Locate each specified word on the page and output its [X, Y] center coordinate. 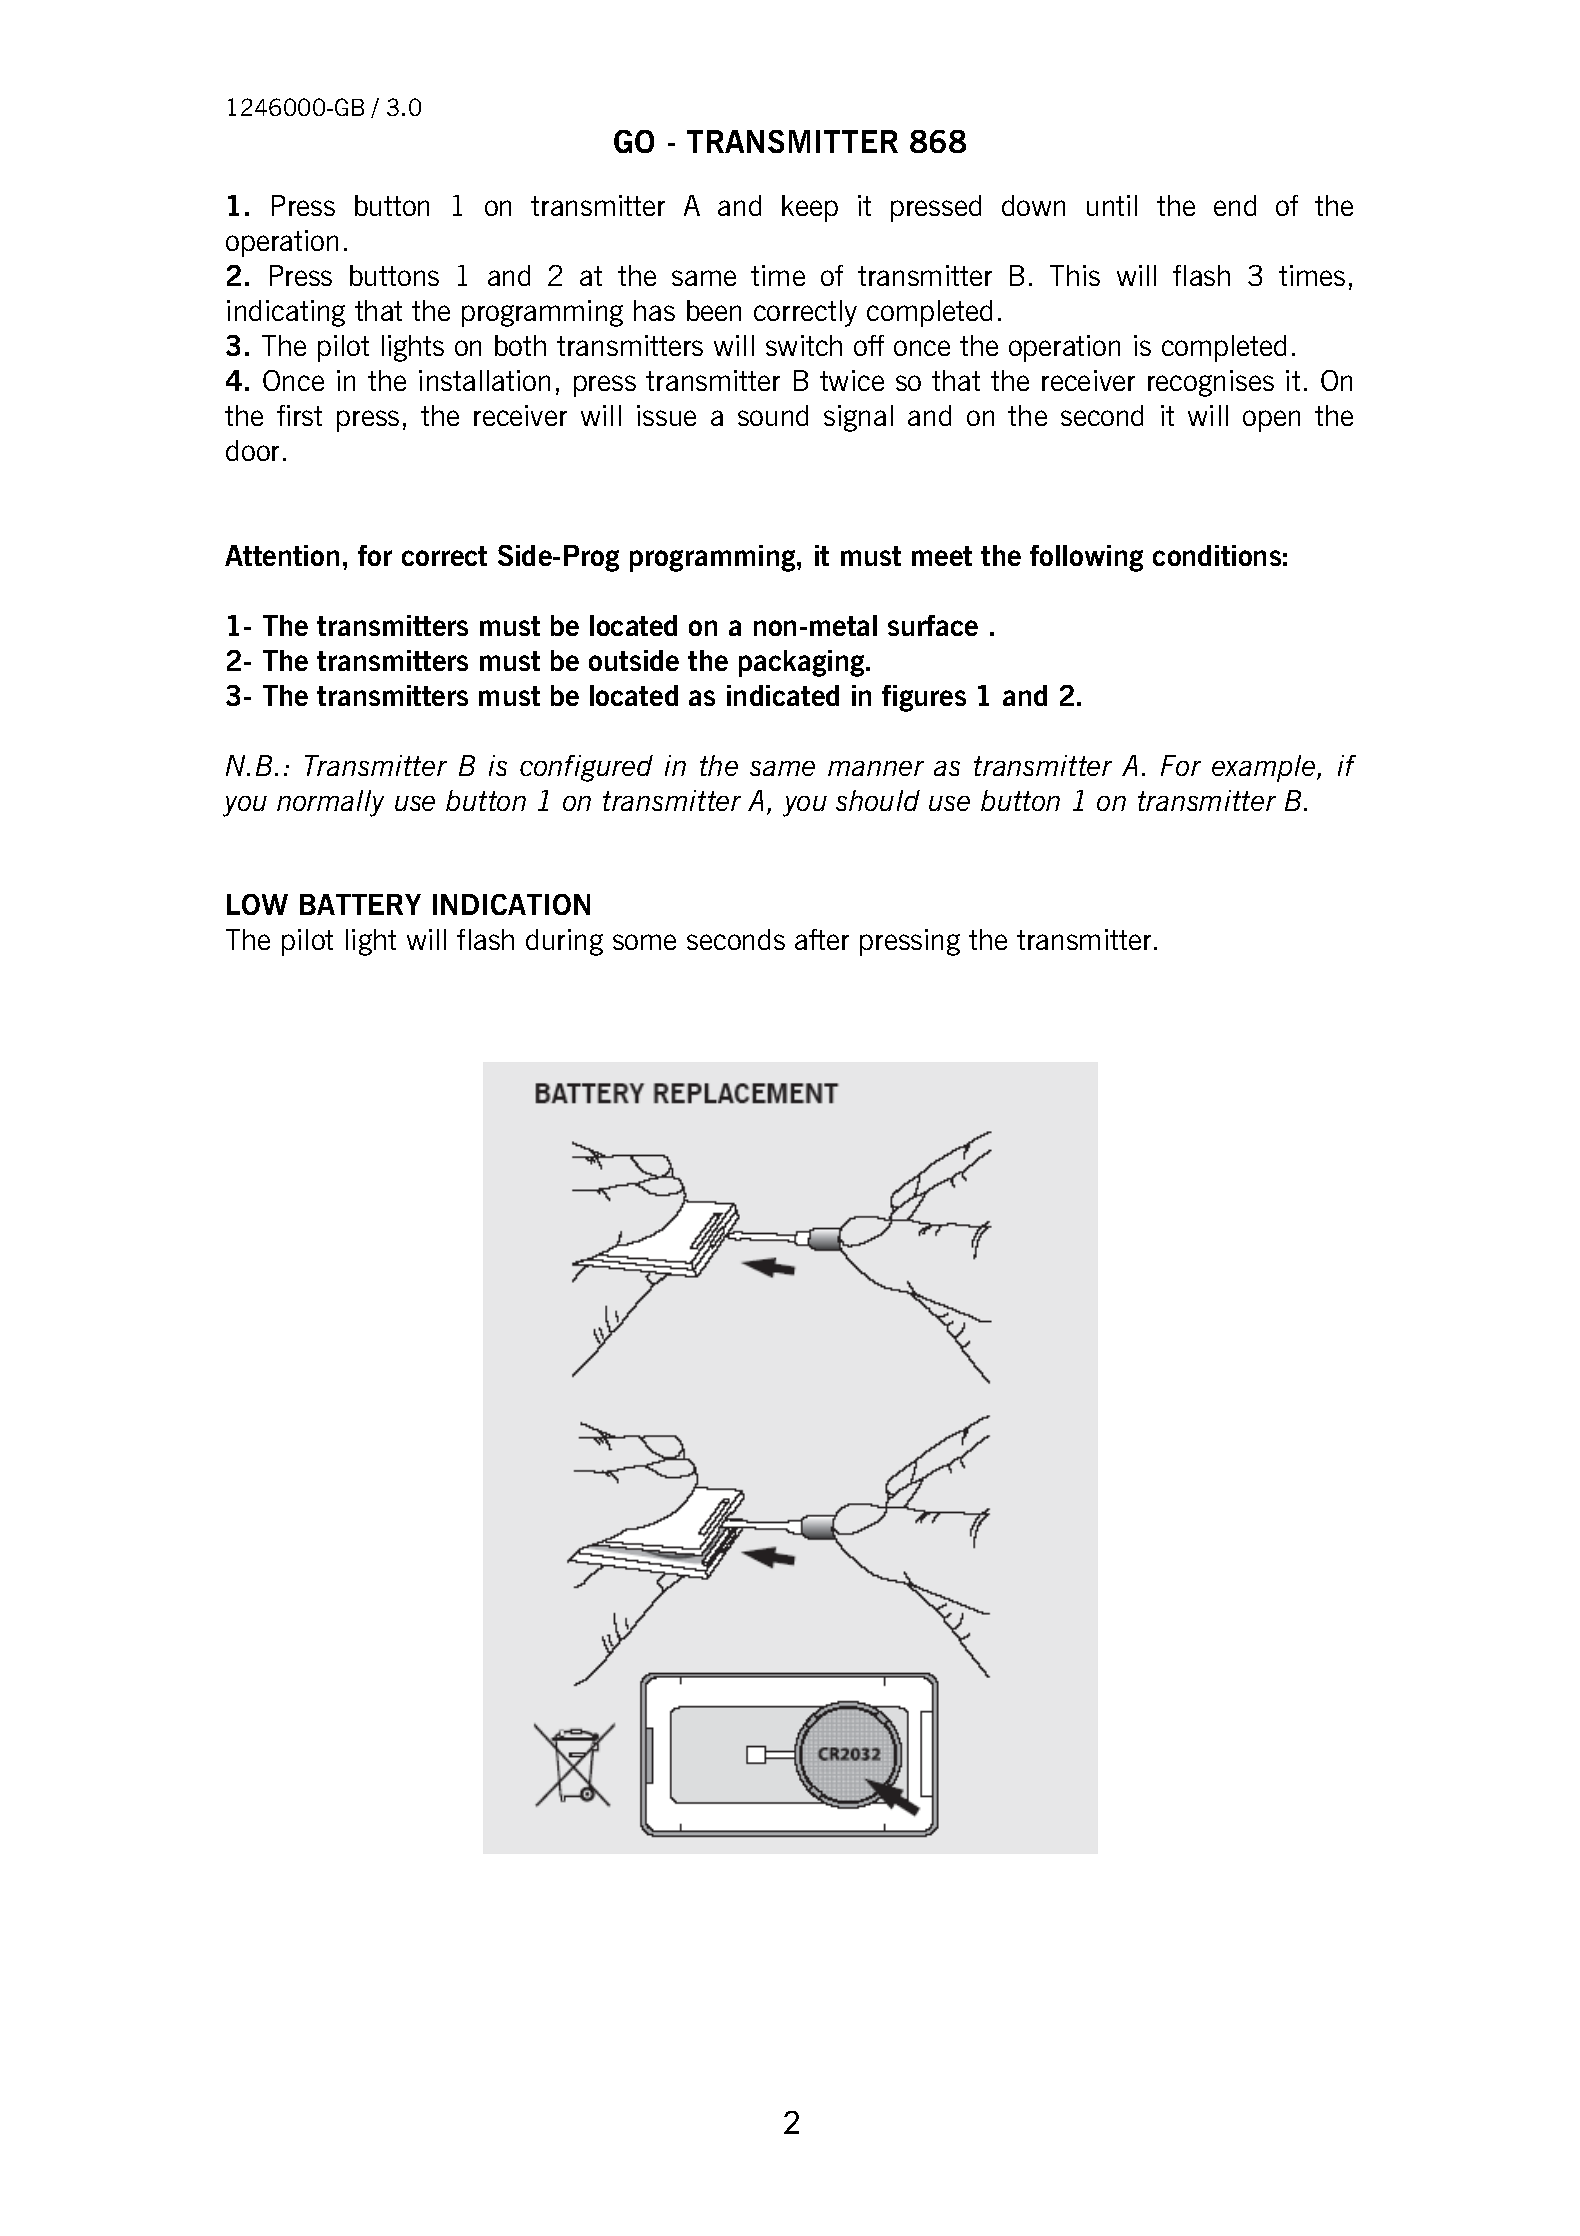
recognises [1211, 383]
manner [876, 768]
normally [330, 803]
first [299, 415]
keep [810, 208]
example [1265, 768]
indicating [286, 313]
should [878, 800]
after [822, 939]
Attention [282, 555]
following [1086, 558]
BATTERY [360, 904]
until [1112, 205]
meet [942, 556]
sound [773, 415]
